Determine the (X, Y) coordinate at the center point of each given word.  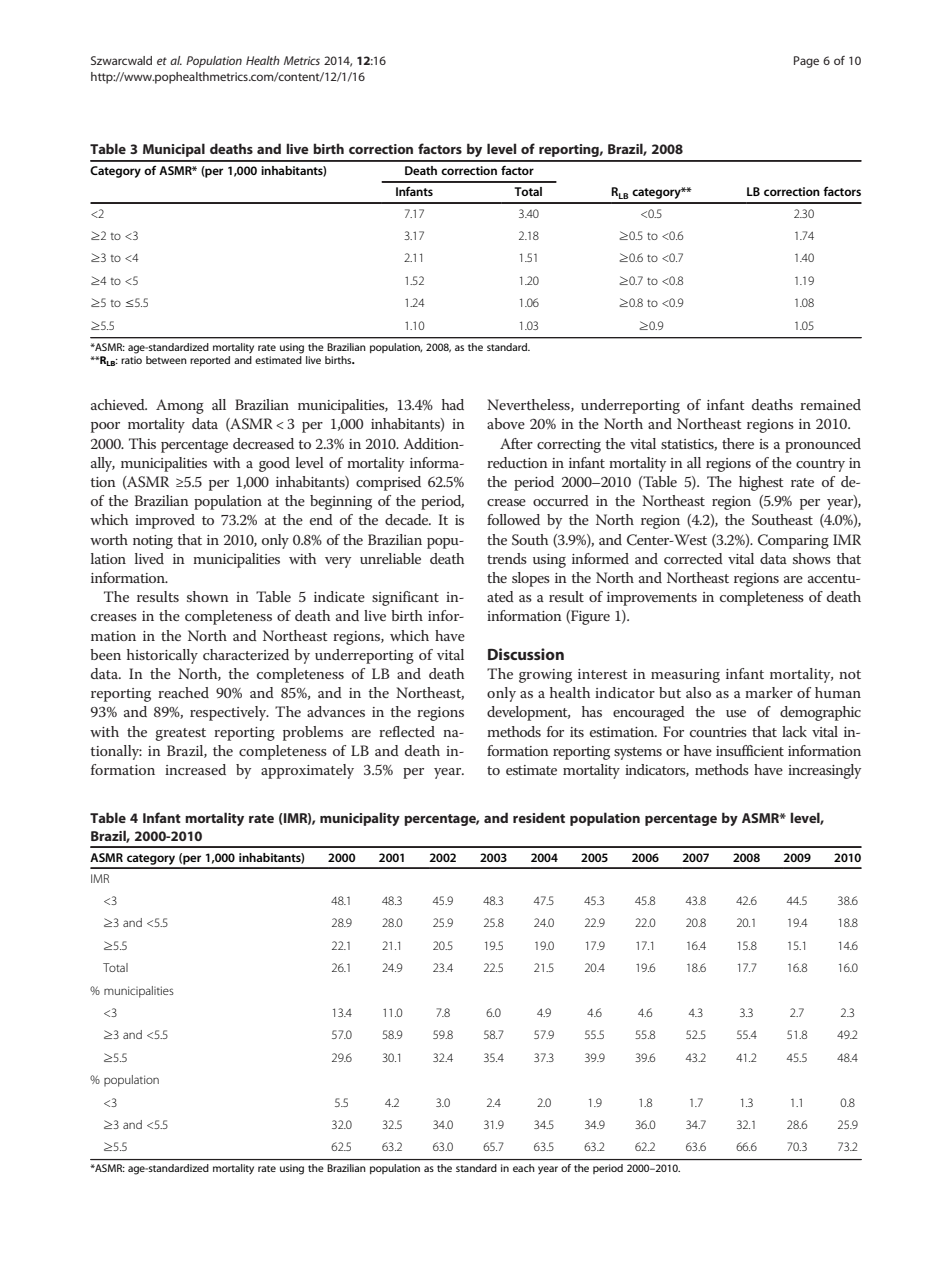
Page (806, 62)
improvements (652, 599)
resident (539, 817)
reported (210, 361)
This (142, 443)
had (453, 404)
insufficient (750, 750)
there (738, 443)
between (166, 360)
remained (830, 404)
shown (208, 596)
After (516, 443)
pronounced (823, 445)
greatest (180, 734)
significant (405, 598)
